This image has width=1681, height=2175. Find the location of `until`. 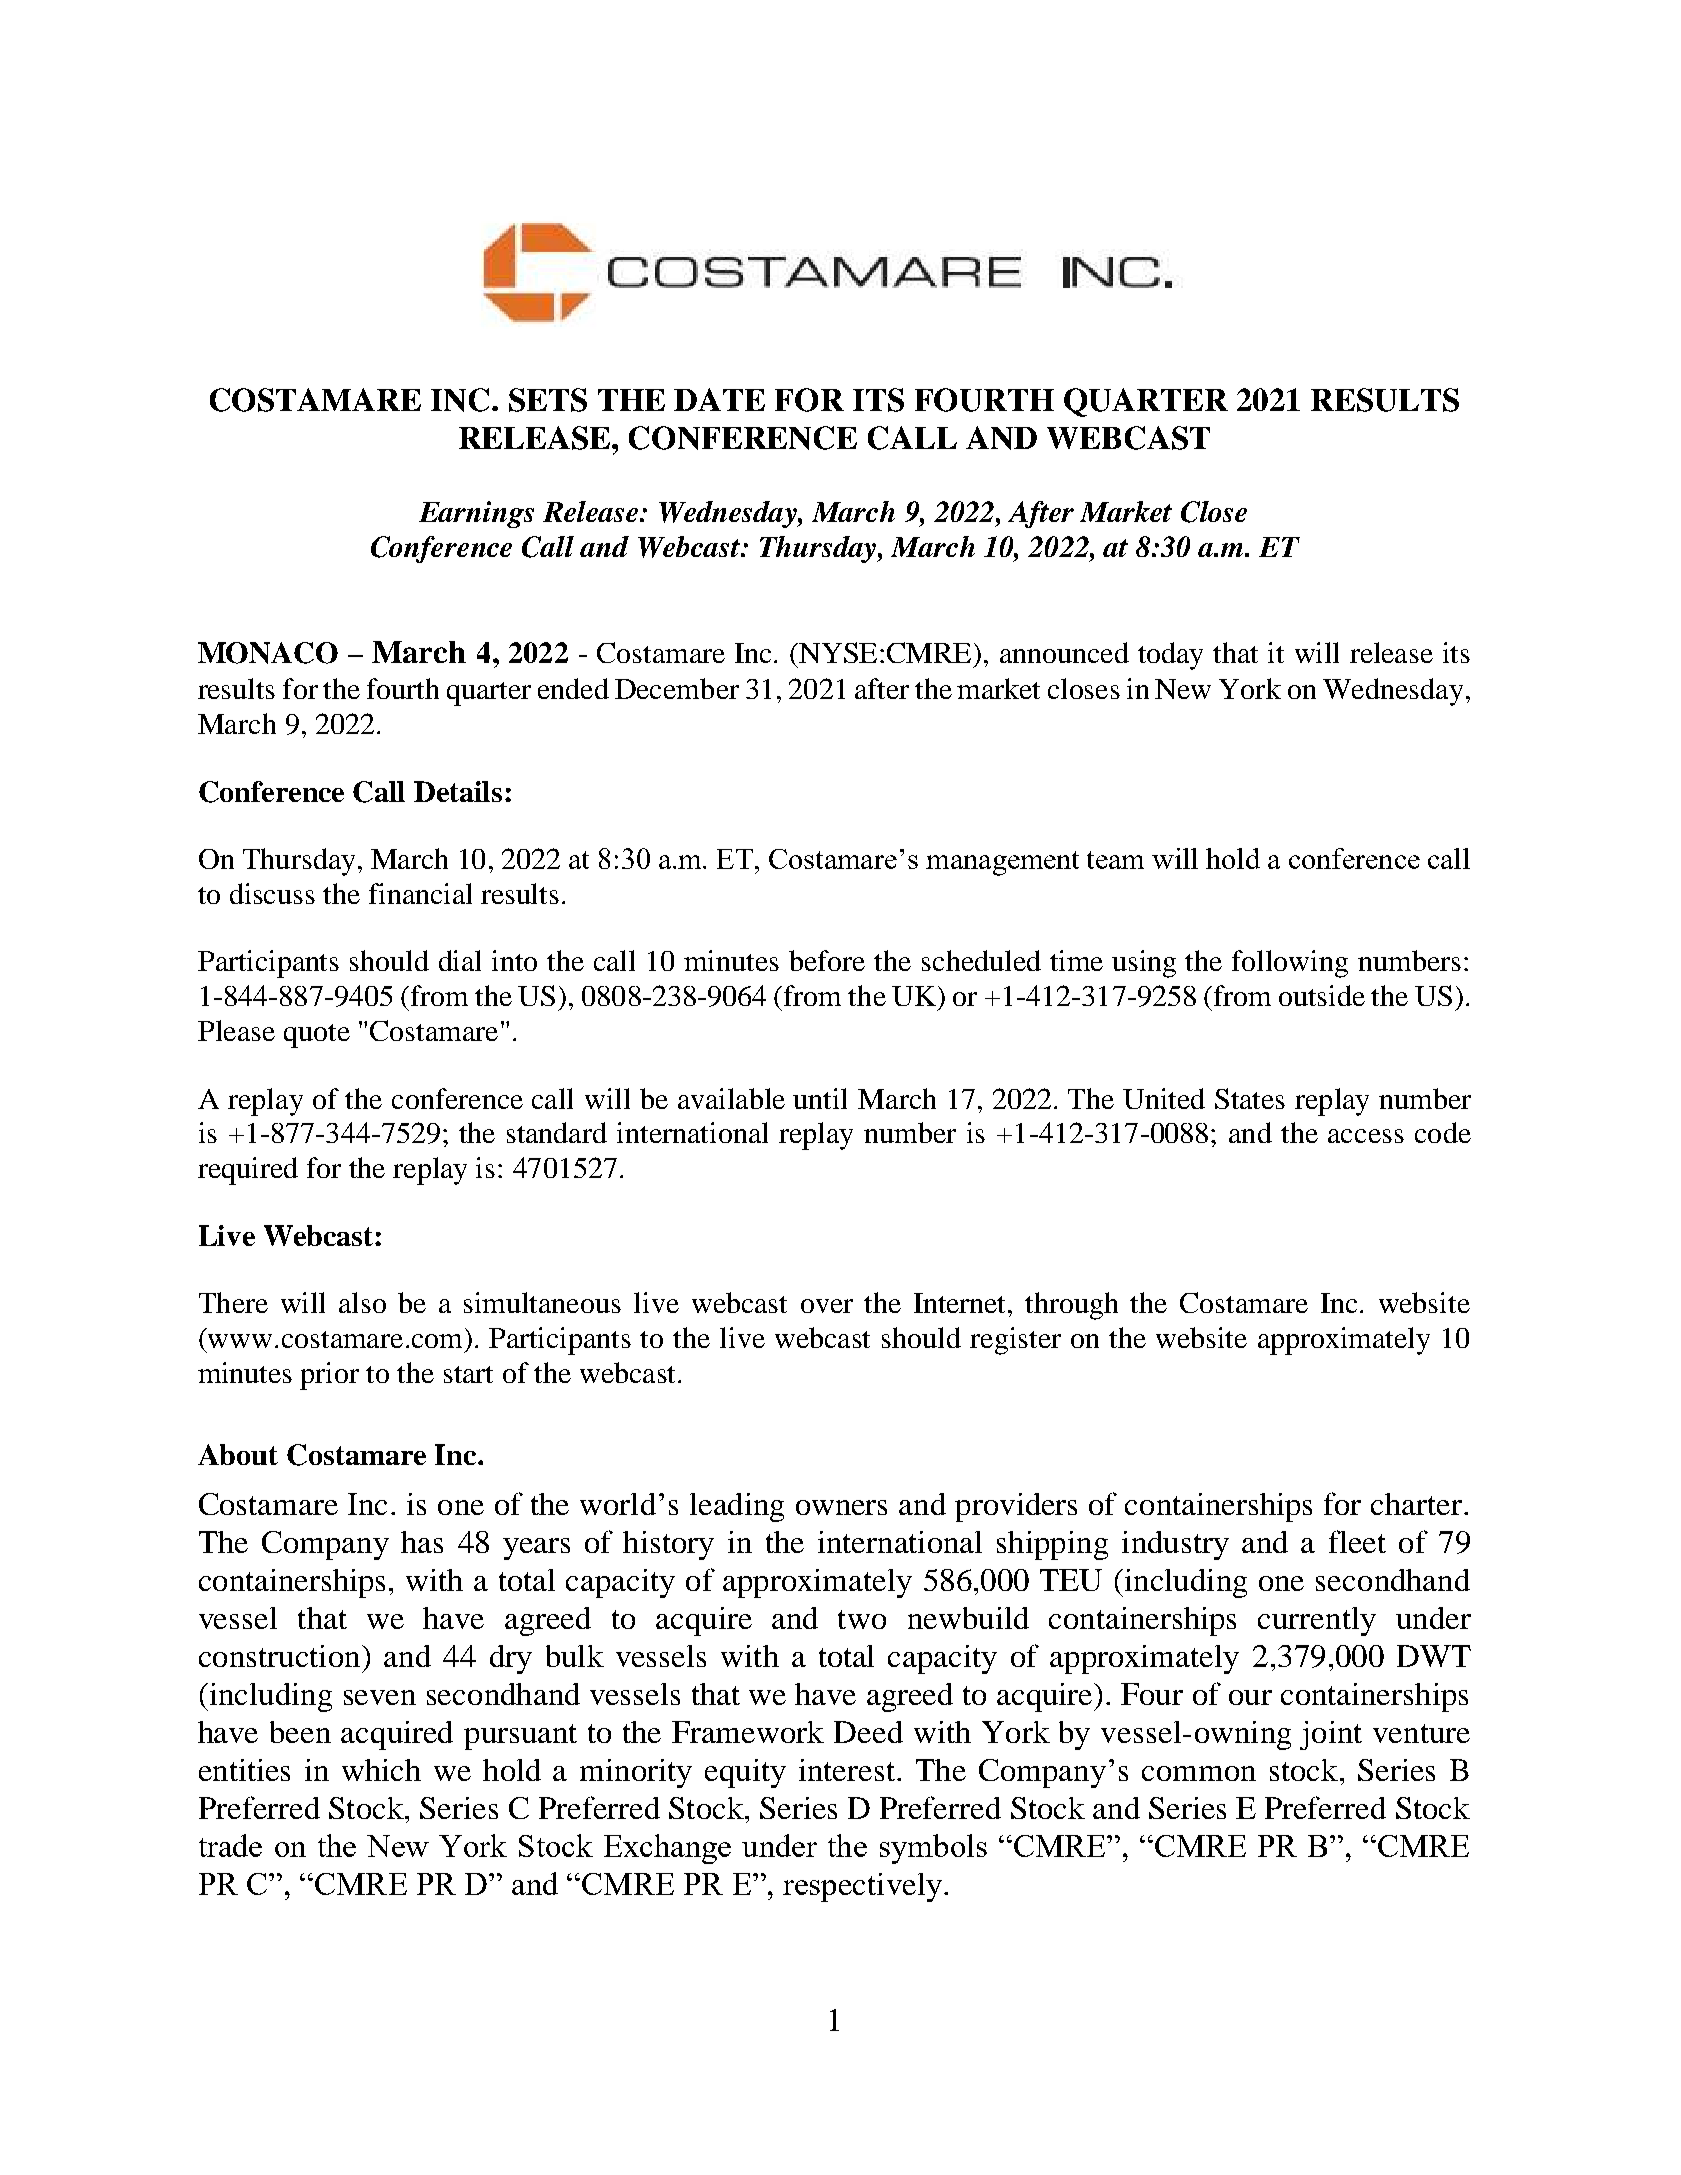

until is located at coordinates (820, 1098).
